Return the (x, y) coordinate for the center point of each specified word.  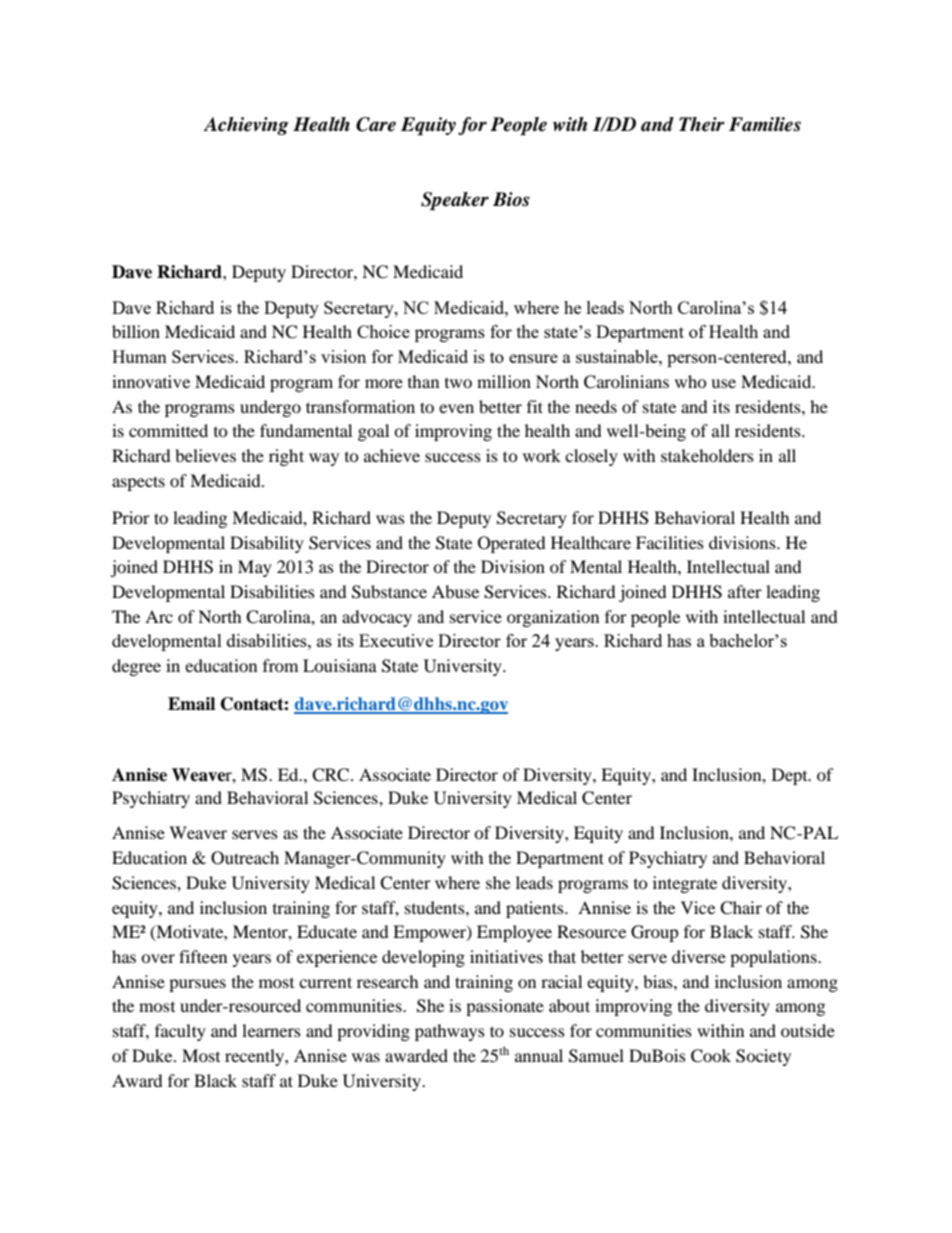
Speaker (455, 201)
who (691, 381)
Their (702, 124)
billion (136, 331)
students (436, 907)
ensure (533, 358)
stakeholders (707, 455)
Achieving (246, 126)
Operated (512, 544)
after (745, 591)
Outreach (245, 858)
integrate (685, 884)
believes (205, 455)
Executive (396, 640)
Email (191, 704)
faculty (180, 1032)
